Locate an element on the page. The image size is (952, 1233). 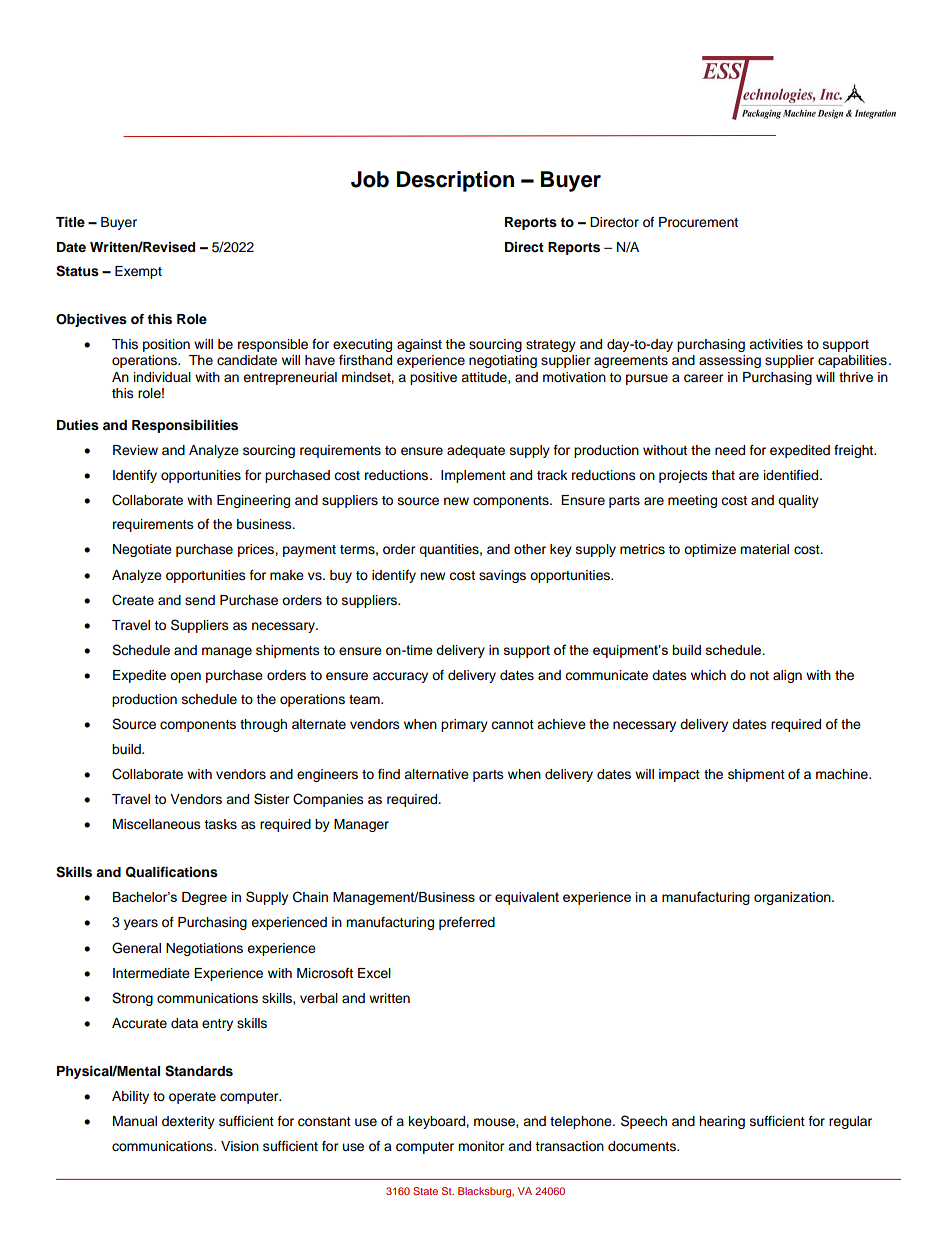
Title is located at coordinates (70, 222).
